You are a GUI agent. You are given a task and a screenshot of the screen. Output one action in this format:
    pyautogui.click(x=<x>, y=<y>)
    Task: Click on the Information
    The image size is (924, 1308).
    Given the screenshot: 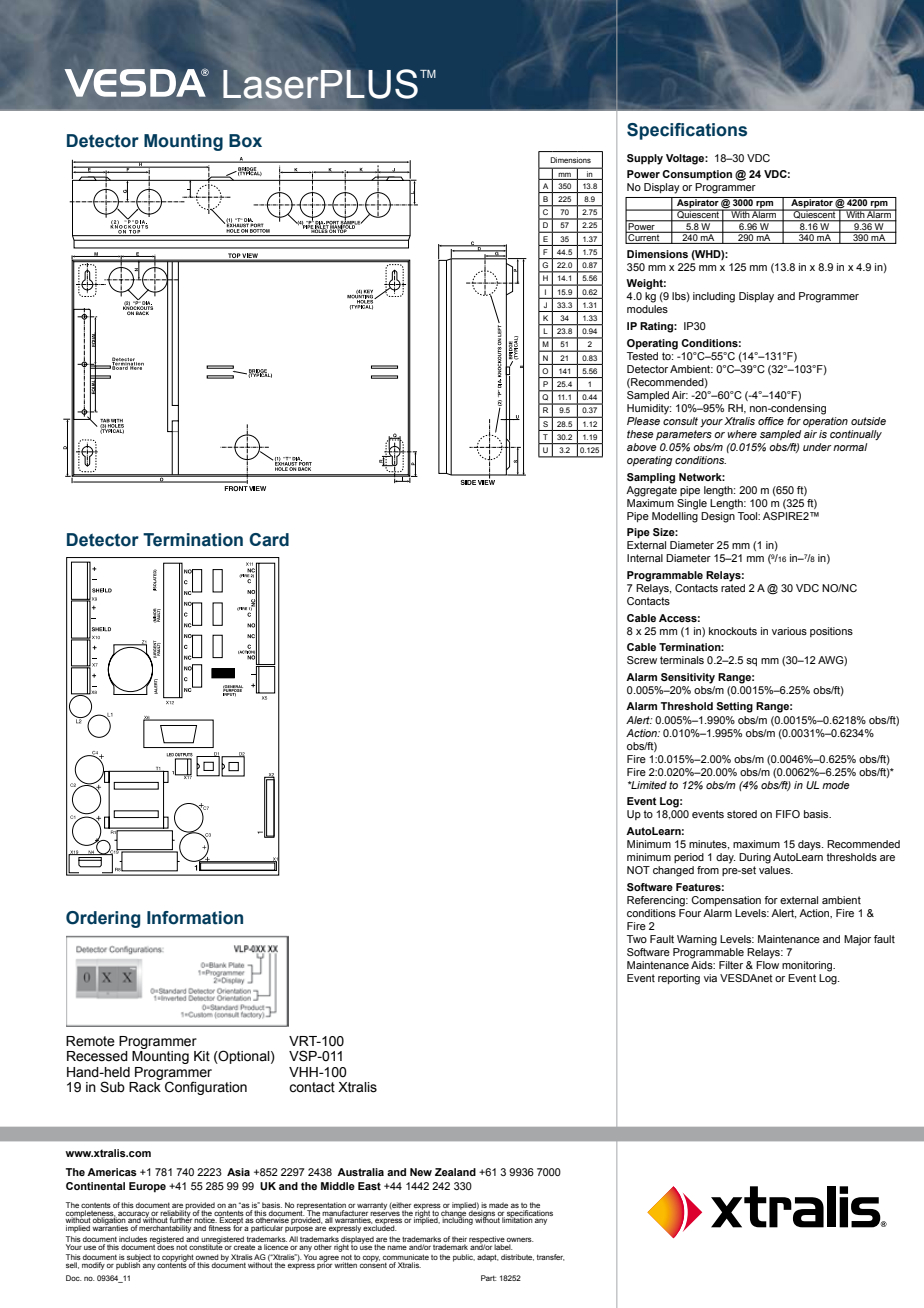 What is the action you would take?
    pyautogui.click(x=195, y=918)
